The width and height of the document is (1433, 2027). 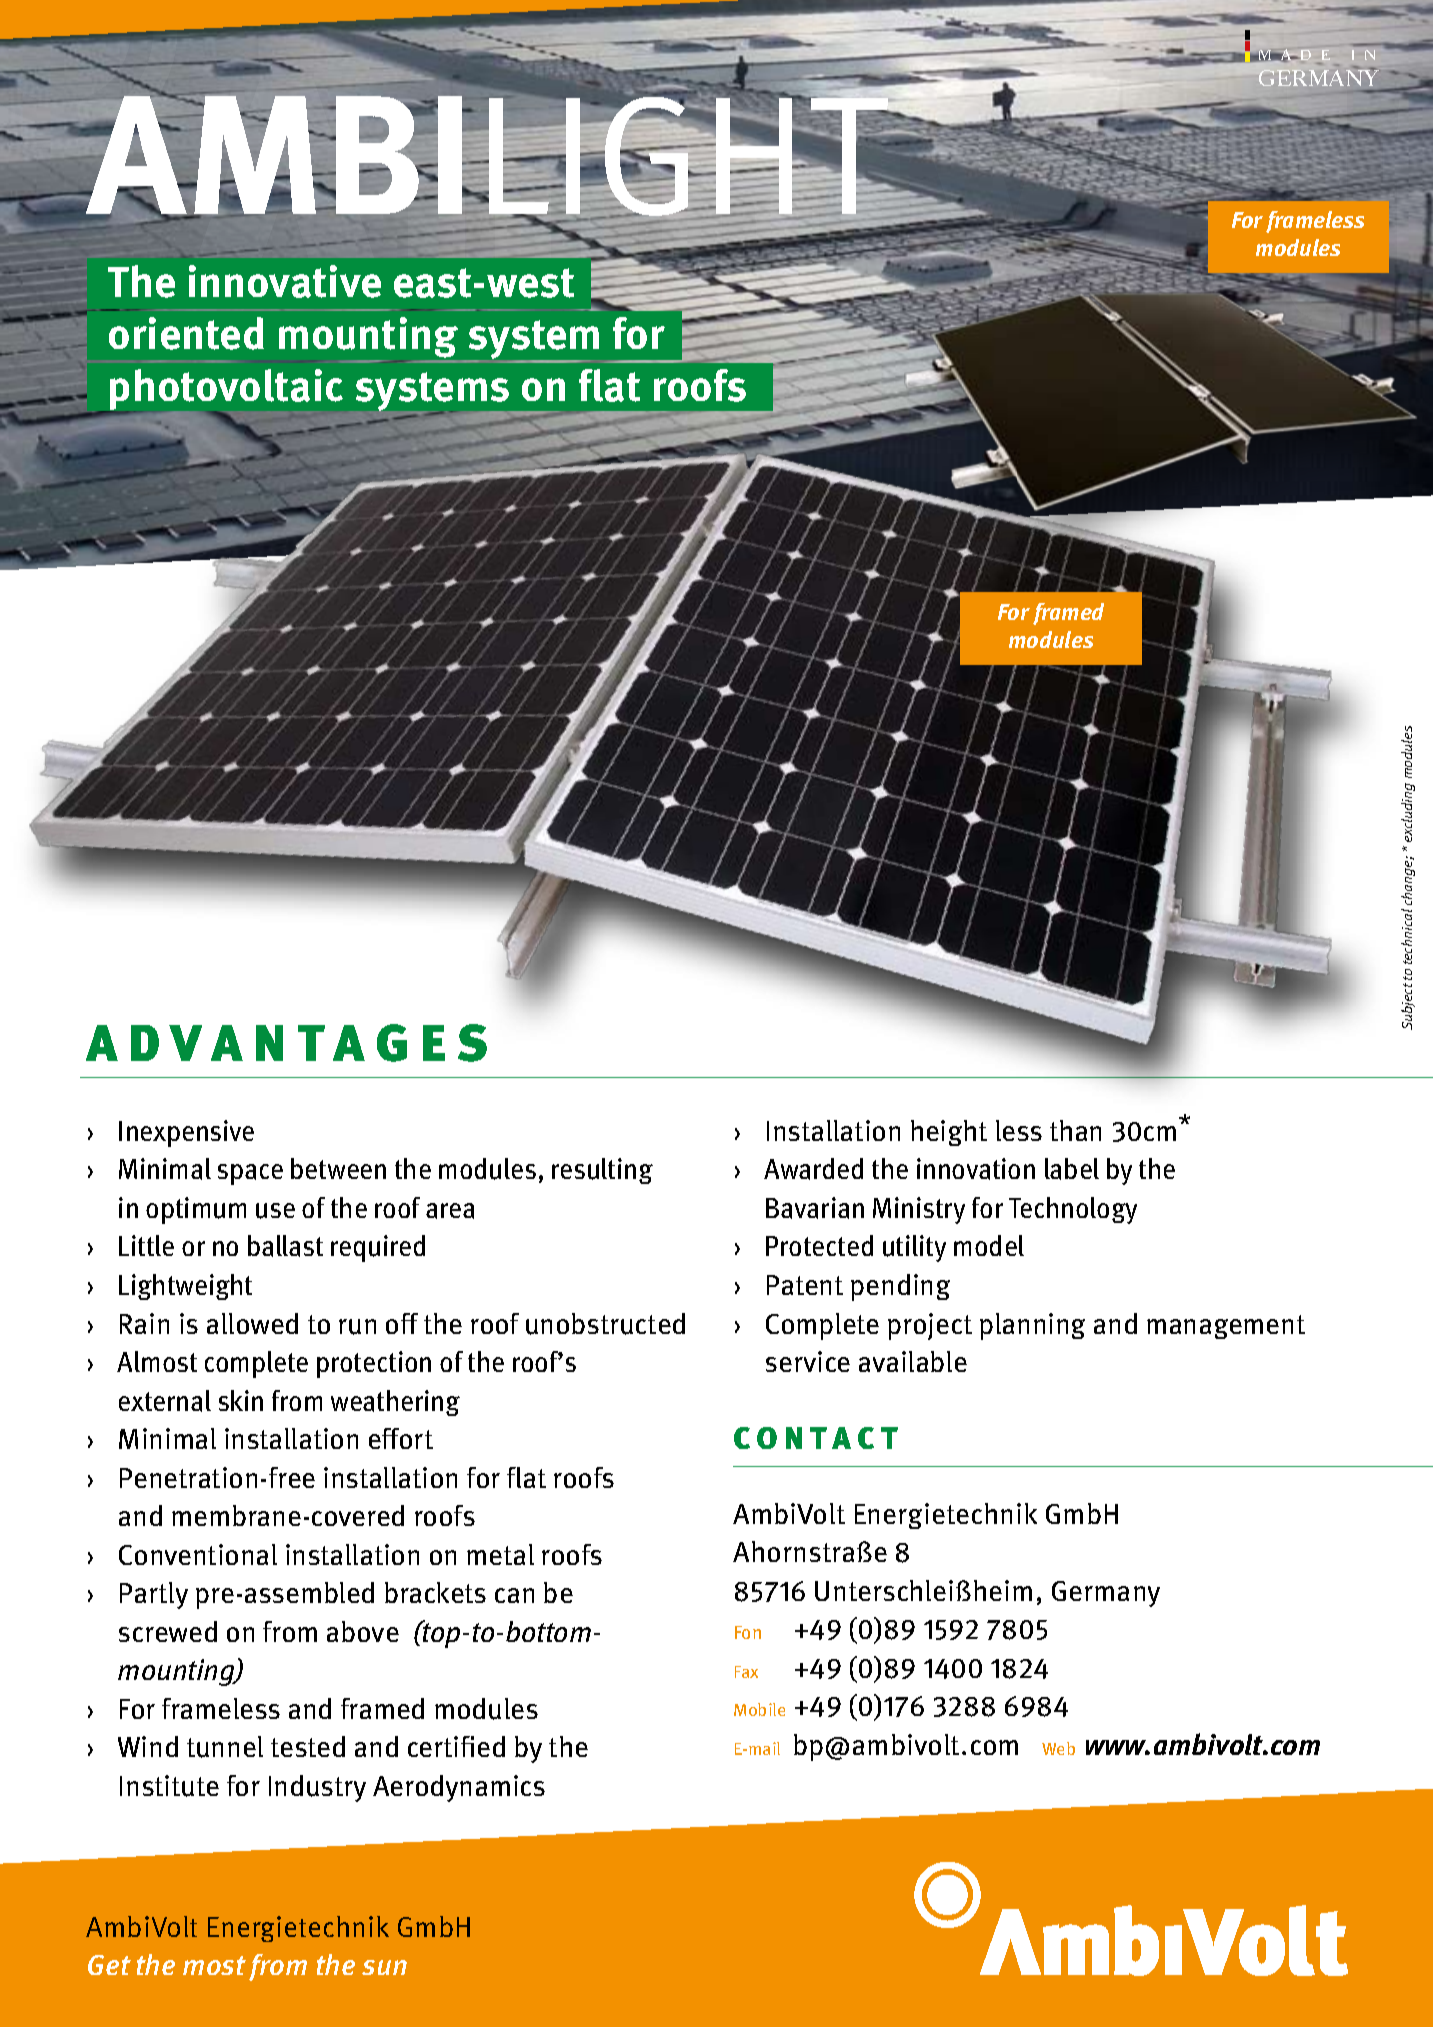 What do you see at coordinates (186, 333) in the document?
I see `oriented` at bounding box center [186, 333].
